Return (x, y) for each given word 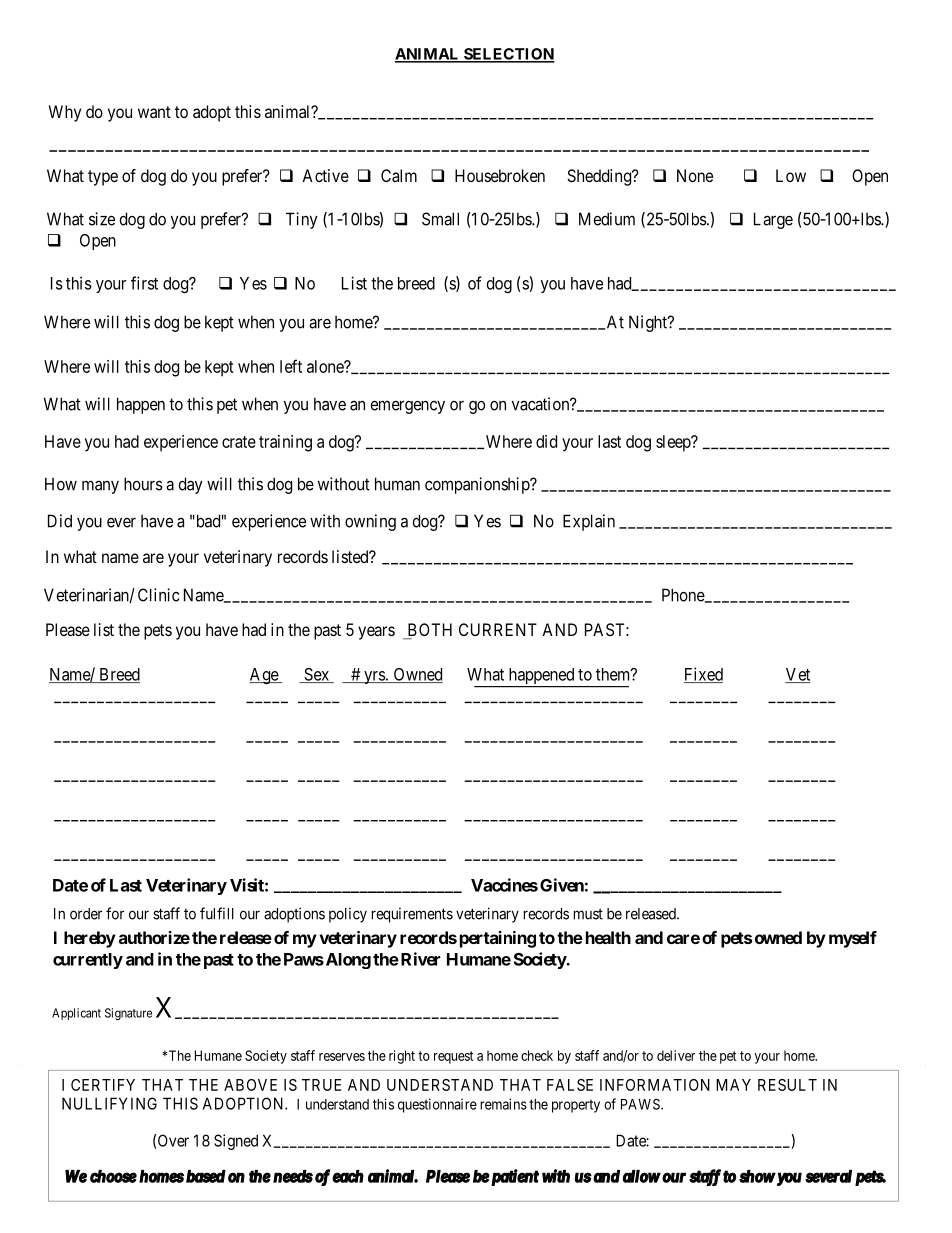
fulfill (217, 913)
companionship (478, 485)
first (144, 283)
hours (143, 484)
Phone (684, 595)
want (154, 112)
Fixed (703, 675)
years (376, 633)
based (206, 1176)
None (695, 175)
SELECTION (508, 55)
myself (853, 939)
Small (440, 219)
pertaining (498, 939)
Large (773, 220)
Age (264, 676)
